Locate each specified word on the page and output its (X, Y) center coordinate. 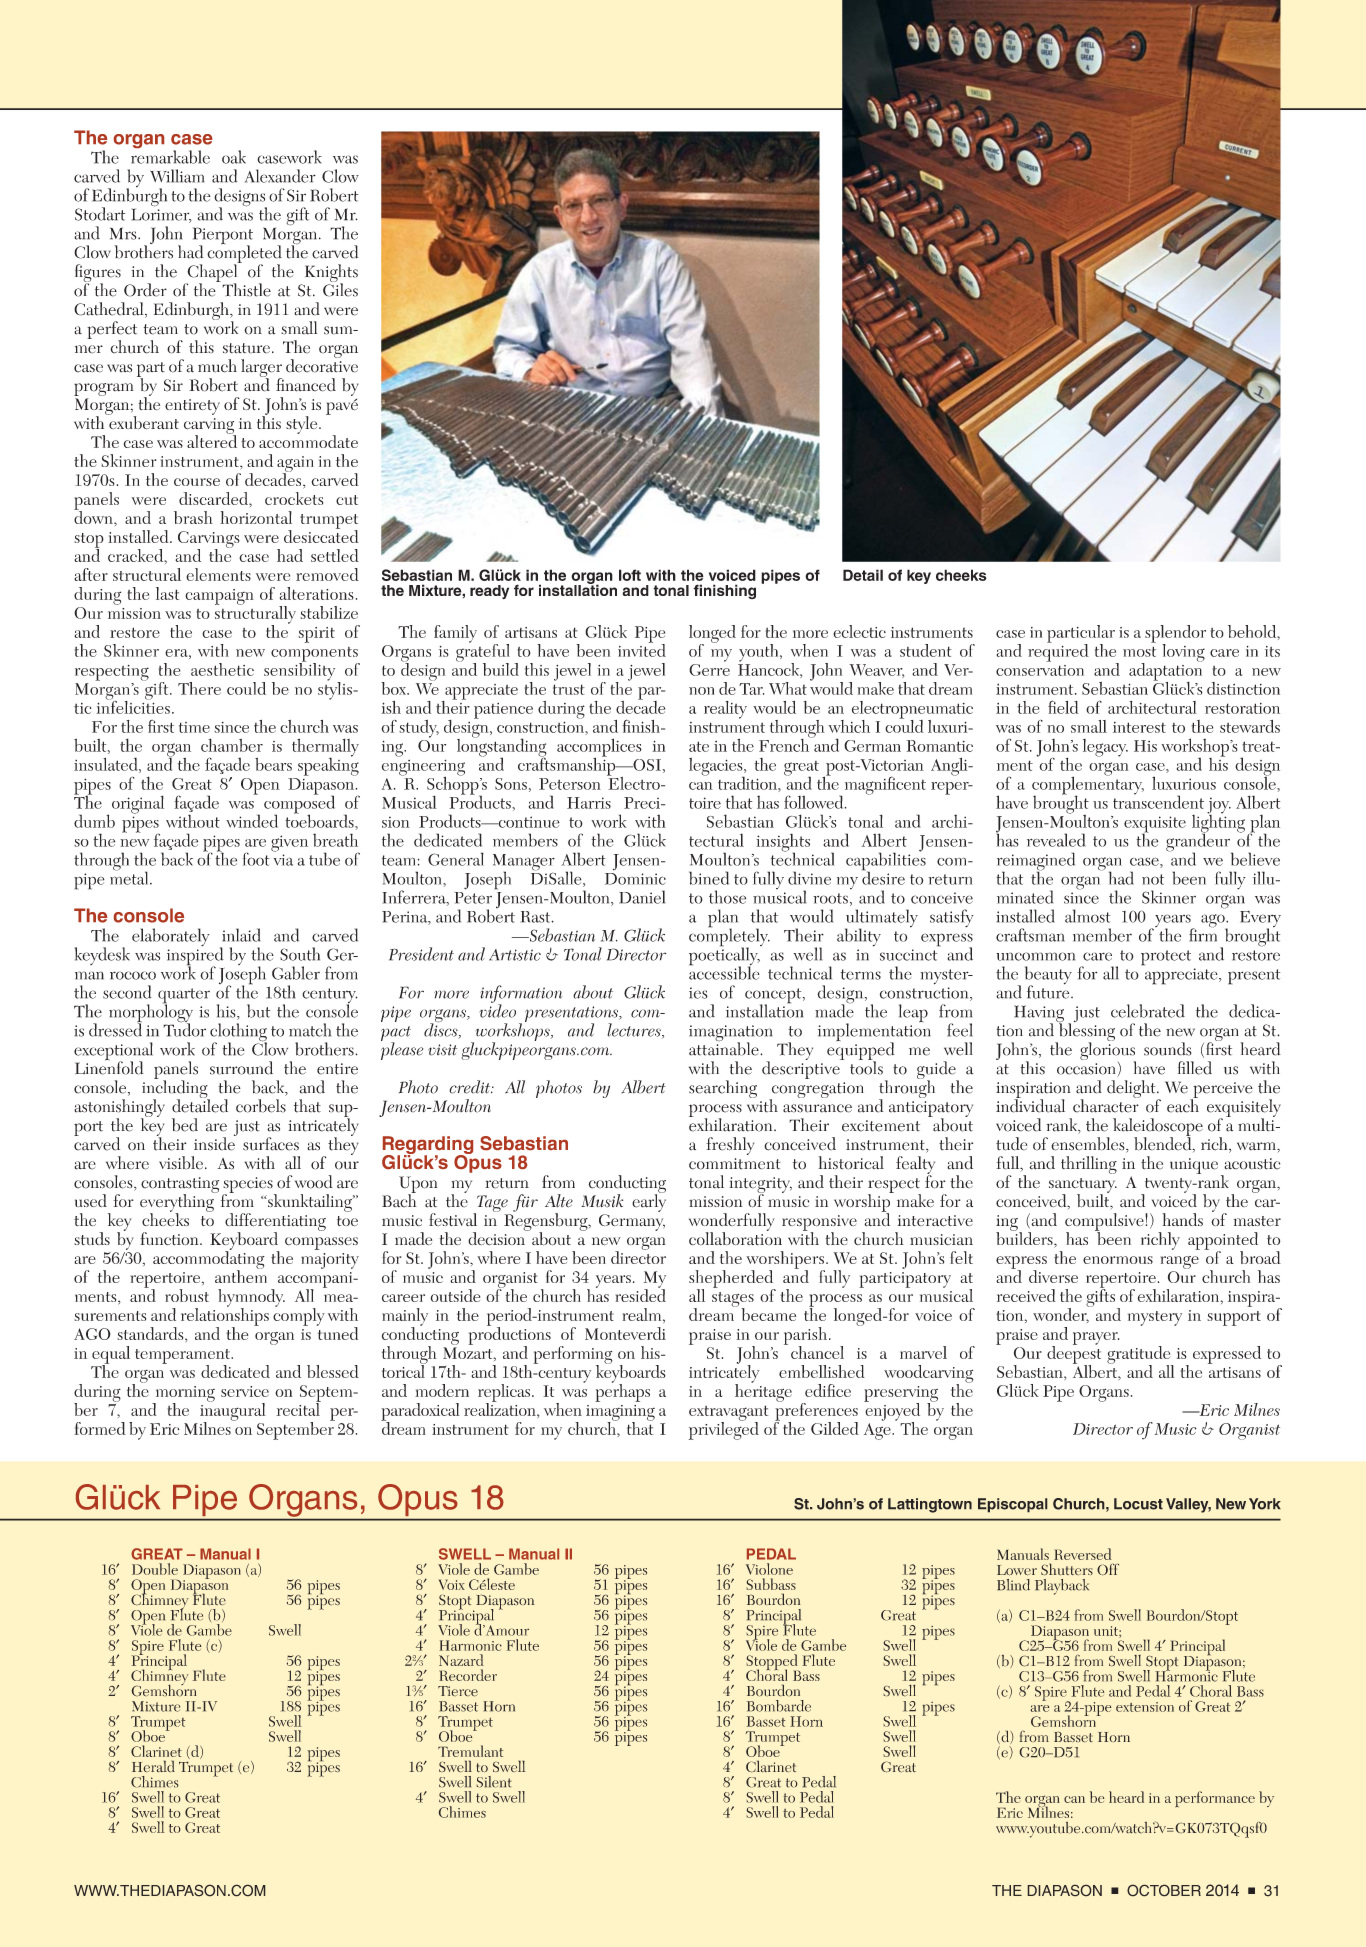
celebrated (1148, 1011)
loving (1183, 653)
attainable (725, 1048)
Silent (494, 1782)
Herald (153, 1766)
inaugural (233, 1412)
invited (642, 649)
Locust (1138, 1504)
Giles (340, 289)
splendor (1175, 635)
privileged (724, 1429)
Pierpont (223, 237)
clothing (238, 1033)
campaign (219, 597)
